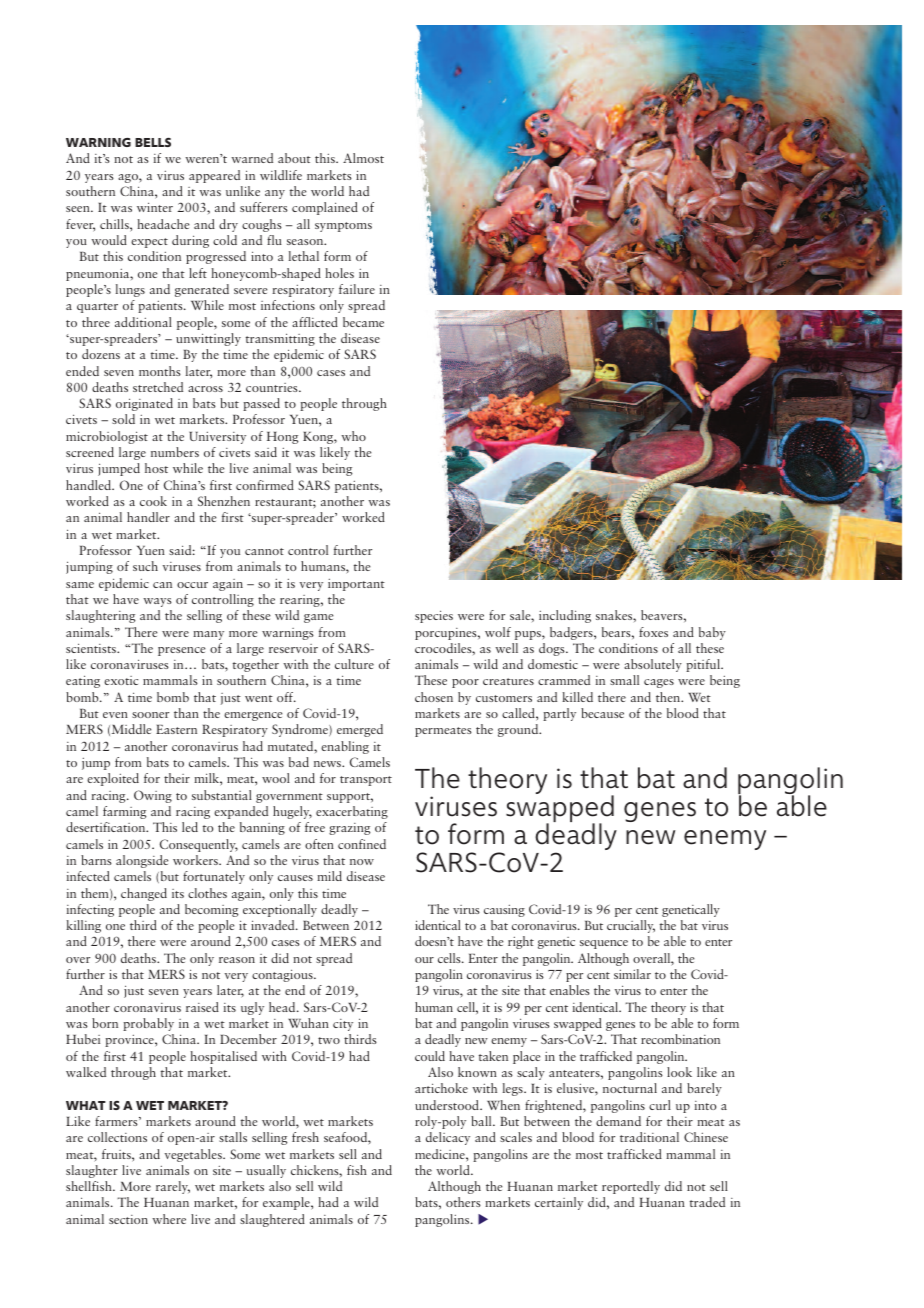 The width and height of the image is (924, 1308). What do you see at coordinates (357, 289) in the image?
I see `failure` at bounding box center [357, 289].
